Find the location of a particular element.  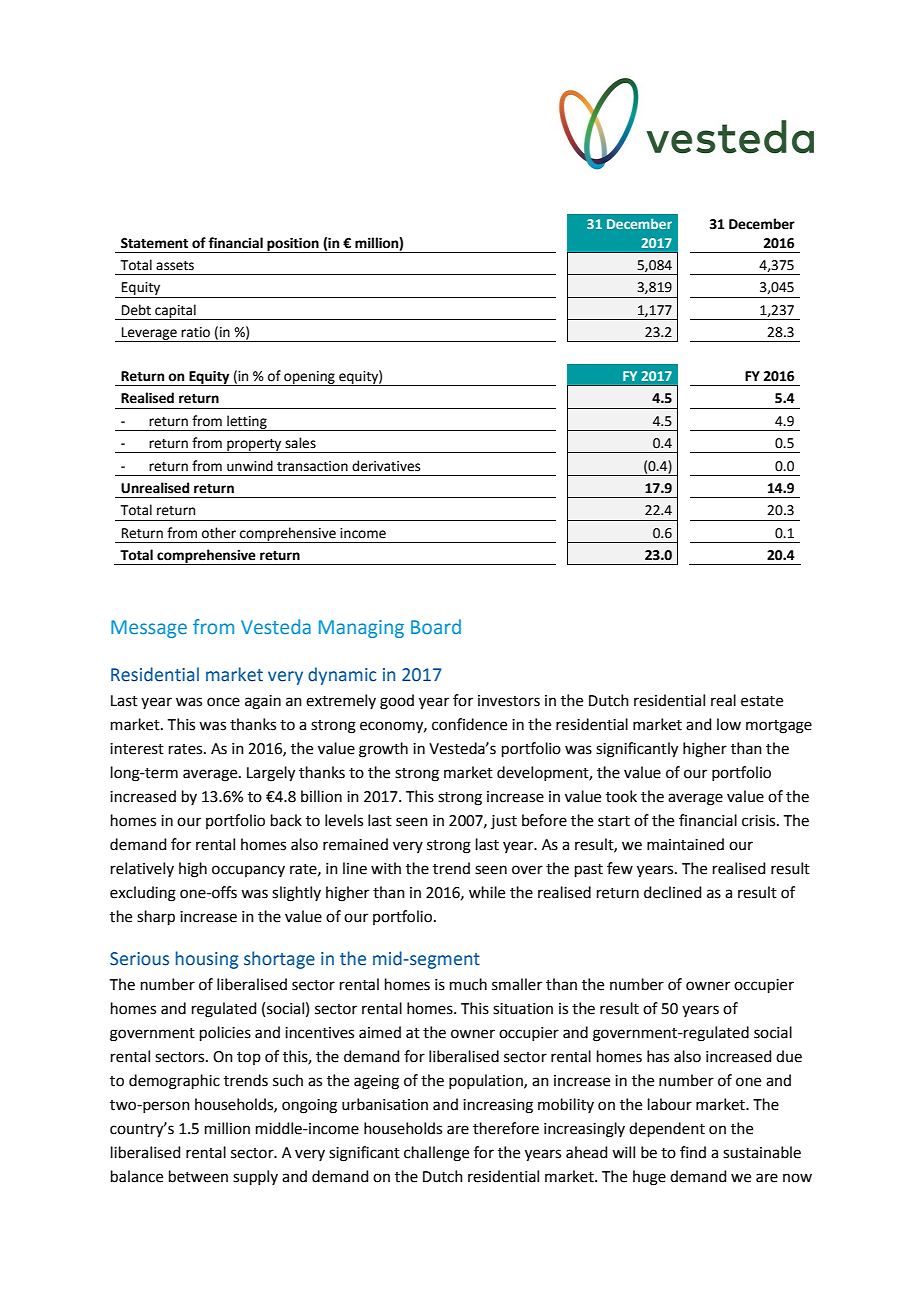

position is located at coordinates (293, 245).
